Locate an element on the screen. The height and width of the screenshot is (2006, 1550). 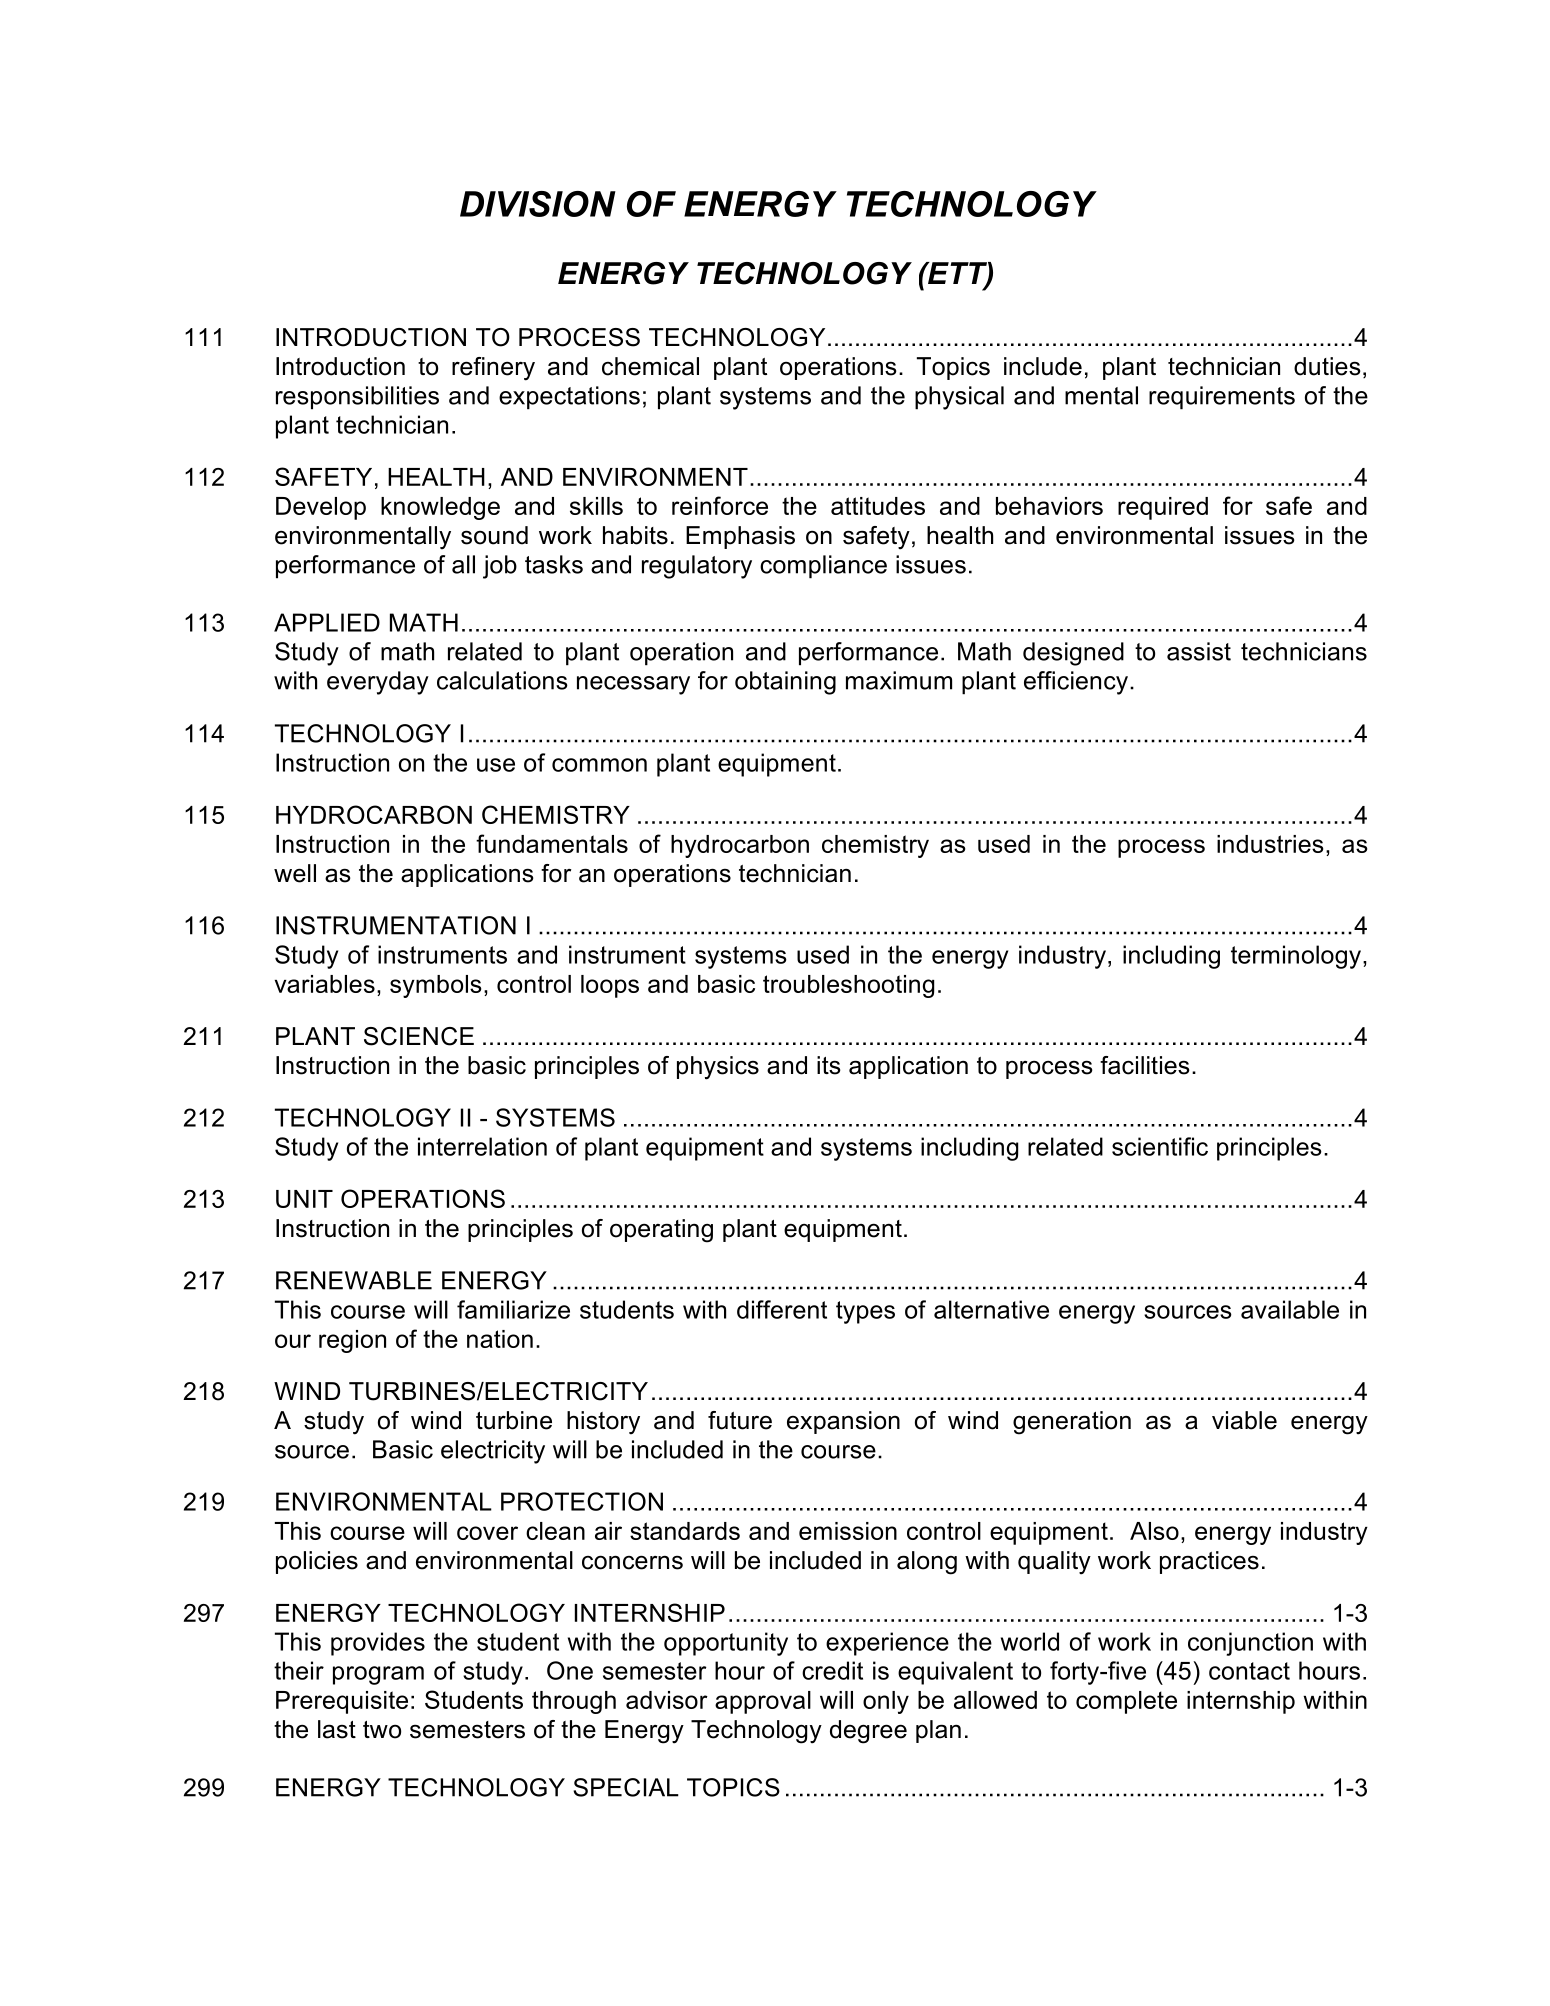
complete is located at coordinates (1126, 1702).
